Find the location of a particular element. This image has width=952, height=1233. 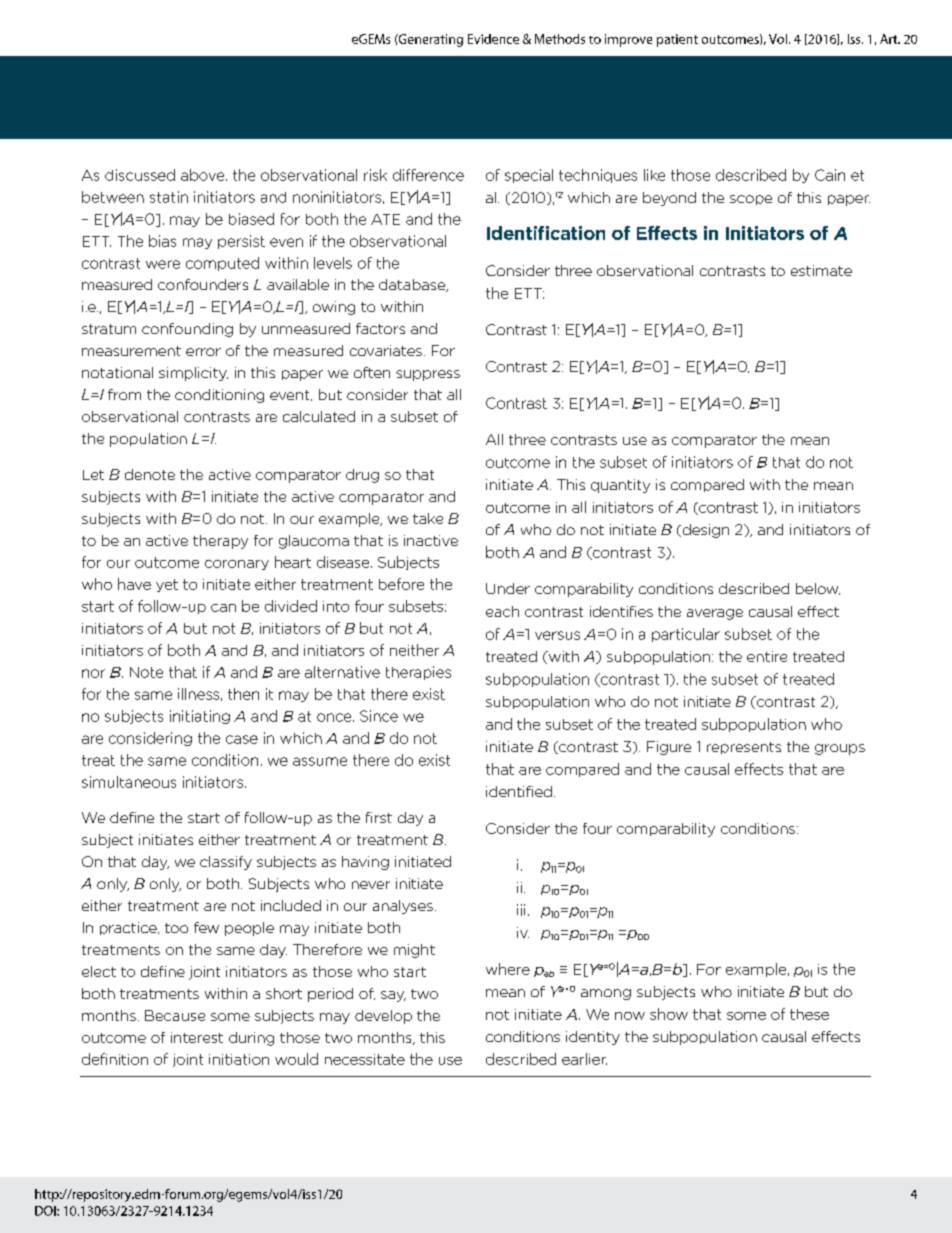

simultaneous is located at coordinates (129, 782).
